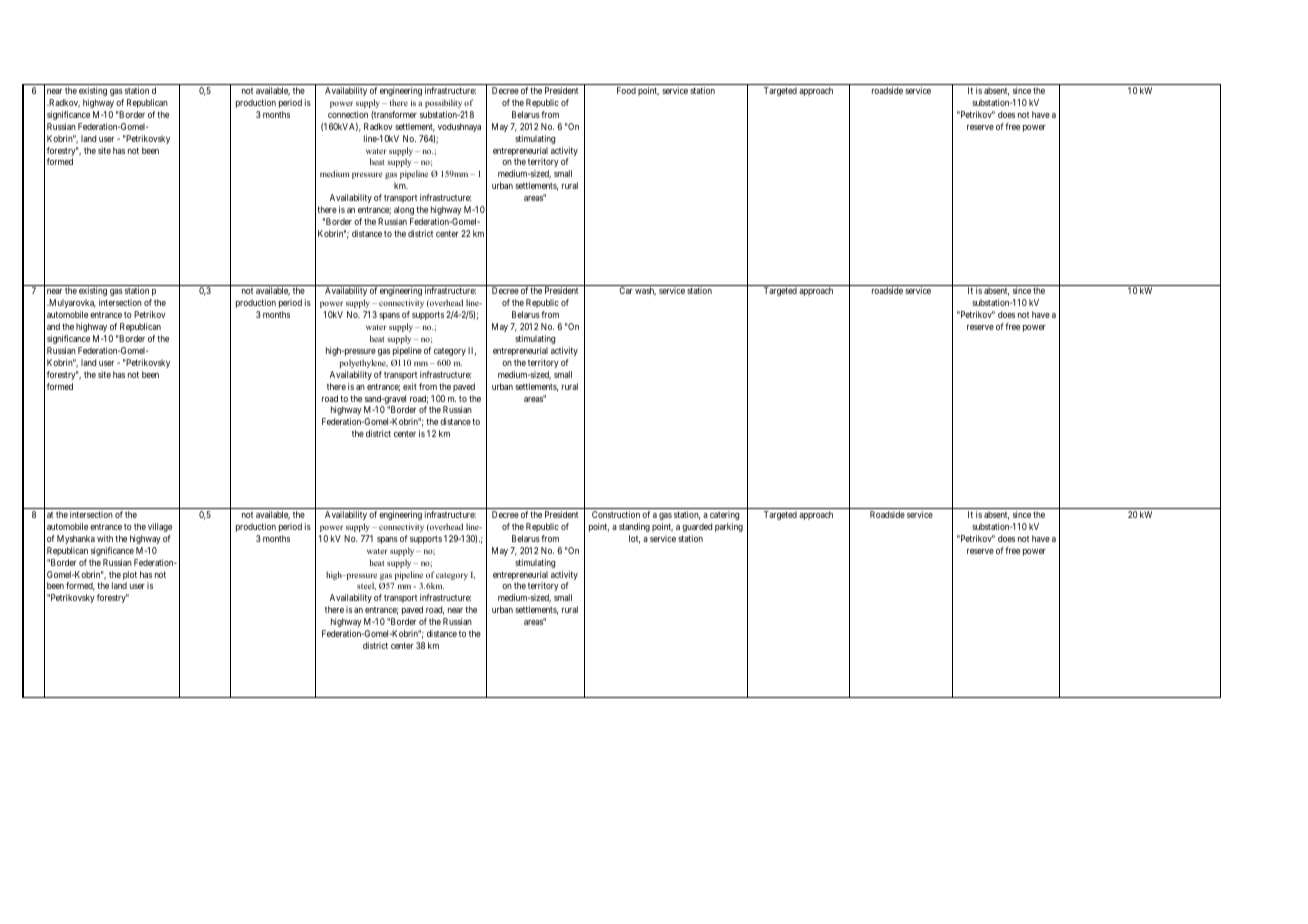 The height and width of the image is (924, 1308). What do you see at coordinates (410, 386) in the image?
I see `exit` at bounding box center [410, 386].
